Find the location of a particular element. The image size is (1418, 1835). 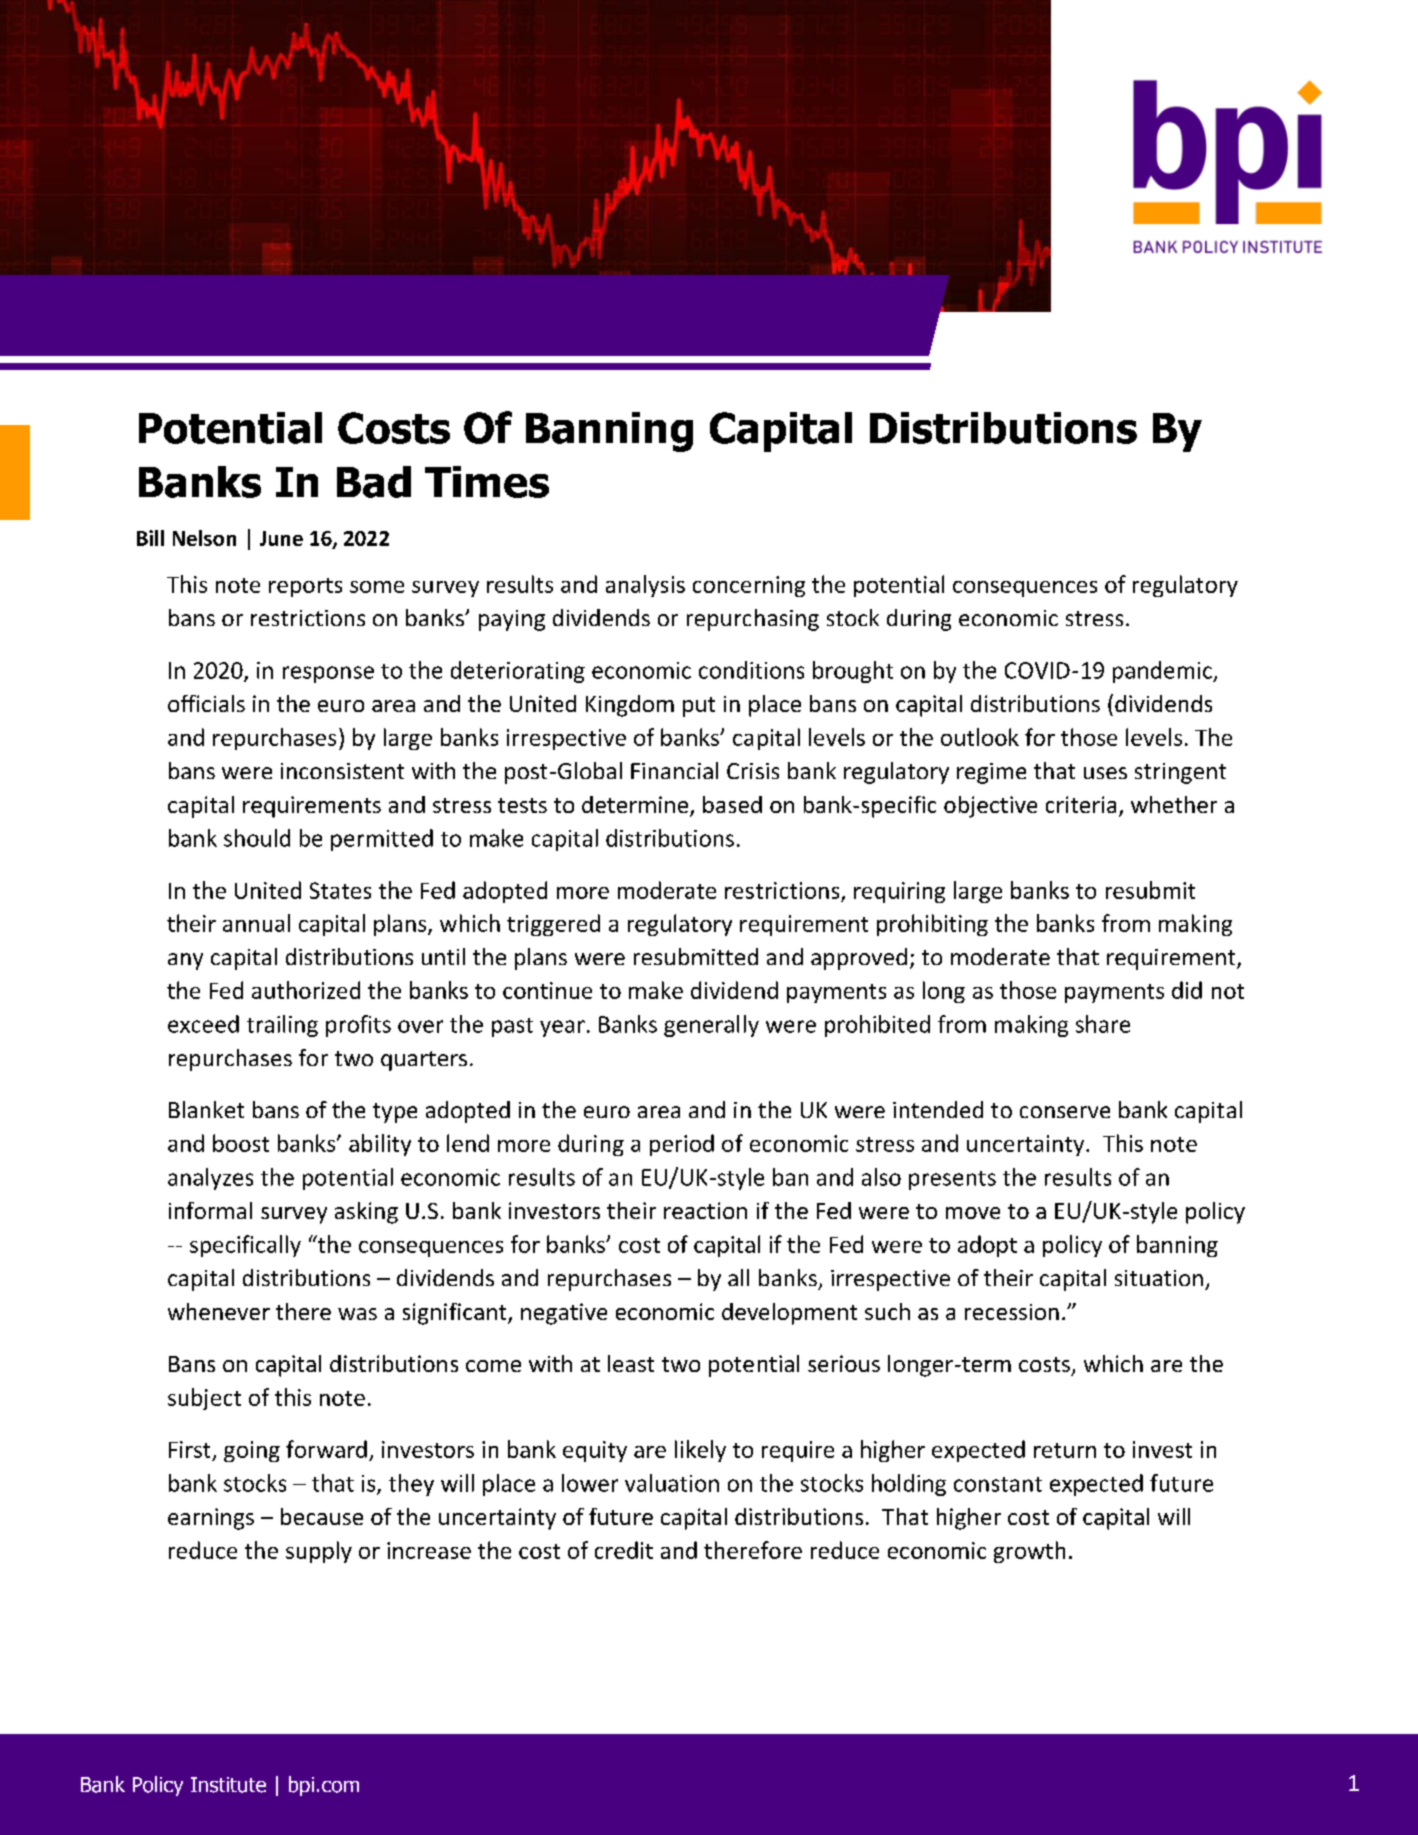

Institute is located at coordinates (228, 1785).
